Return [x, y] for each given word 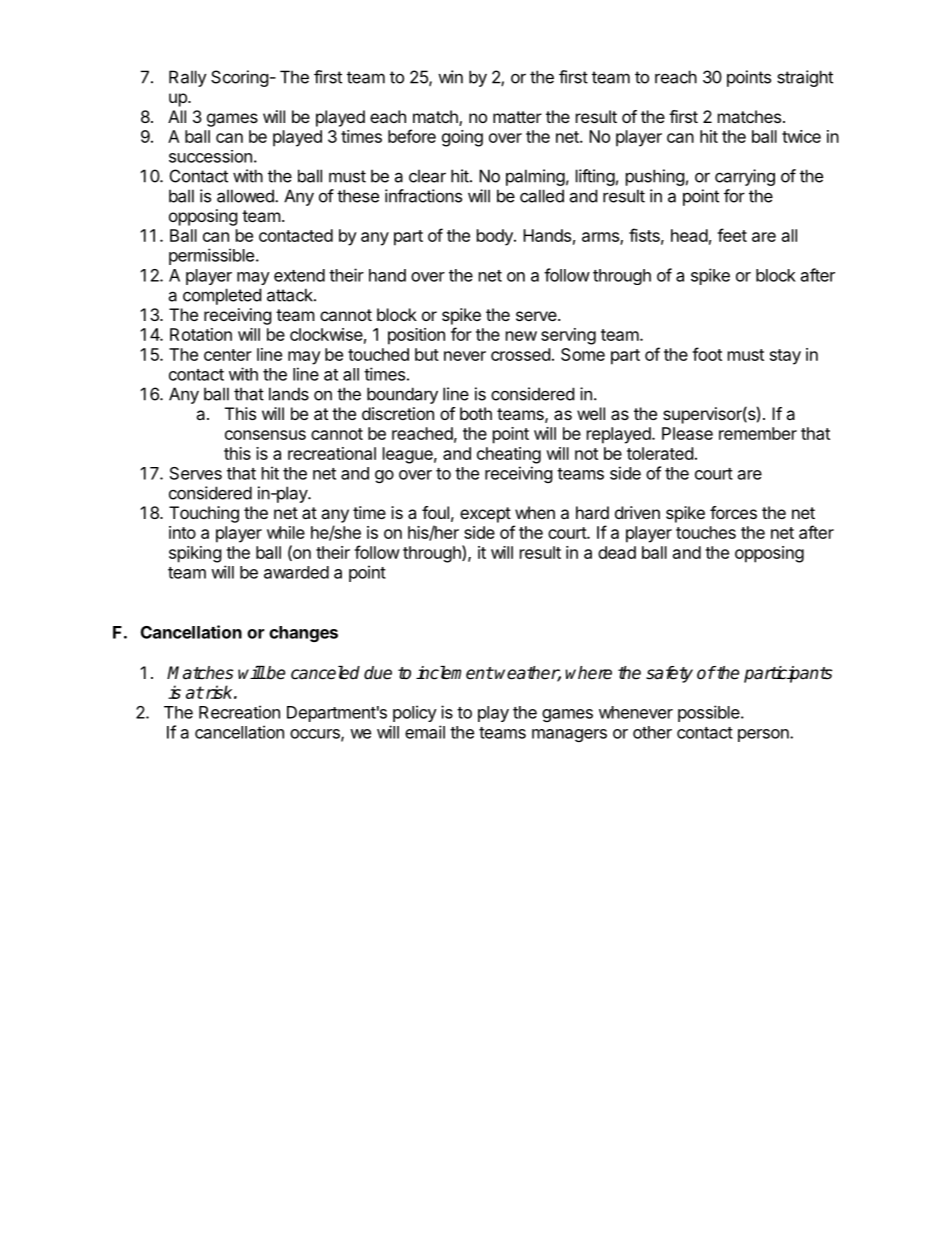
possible [710, 713]
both [476, 413]
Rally [188, 78]
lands [289, 394]
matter [517, 117]
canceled [325, 673]
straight [805, 78]
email [425, 732]
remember [758, 433]
